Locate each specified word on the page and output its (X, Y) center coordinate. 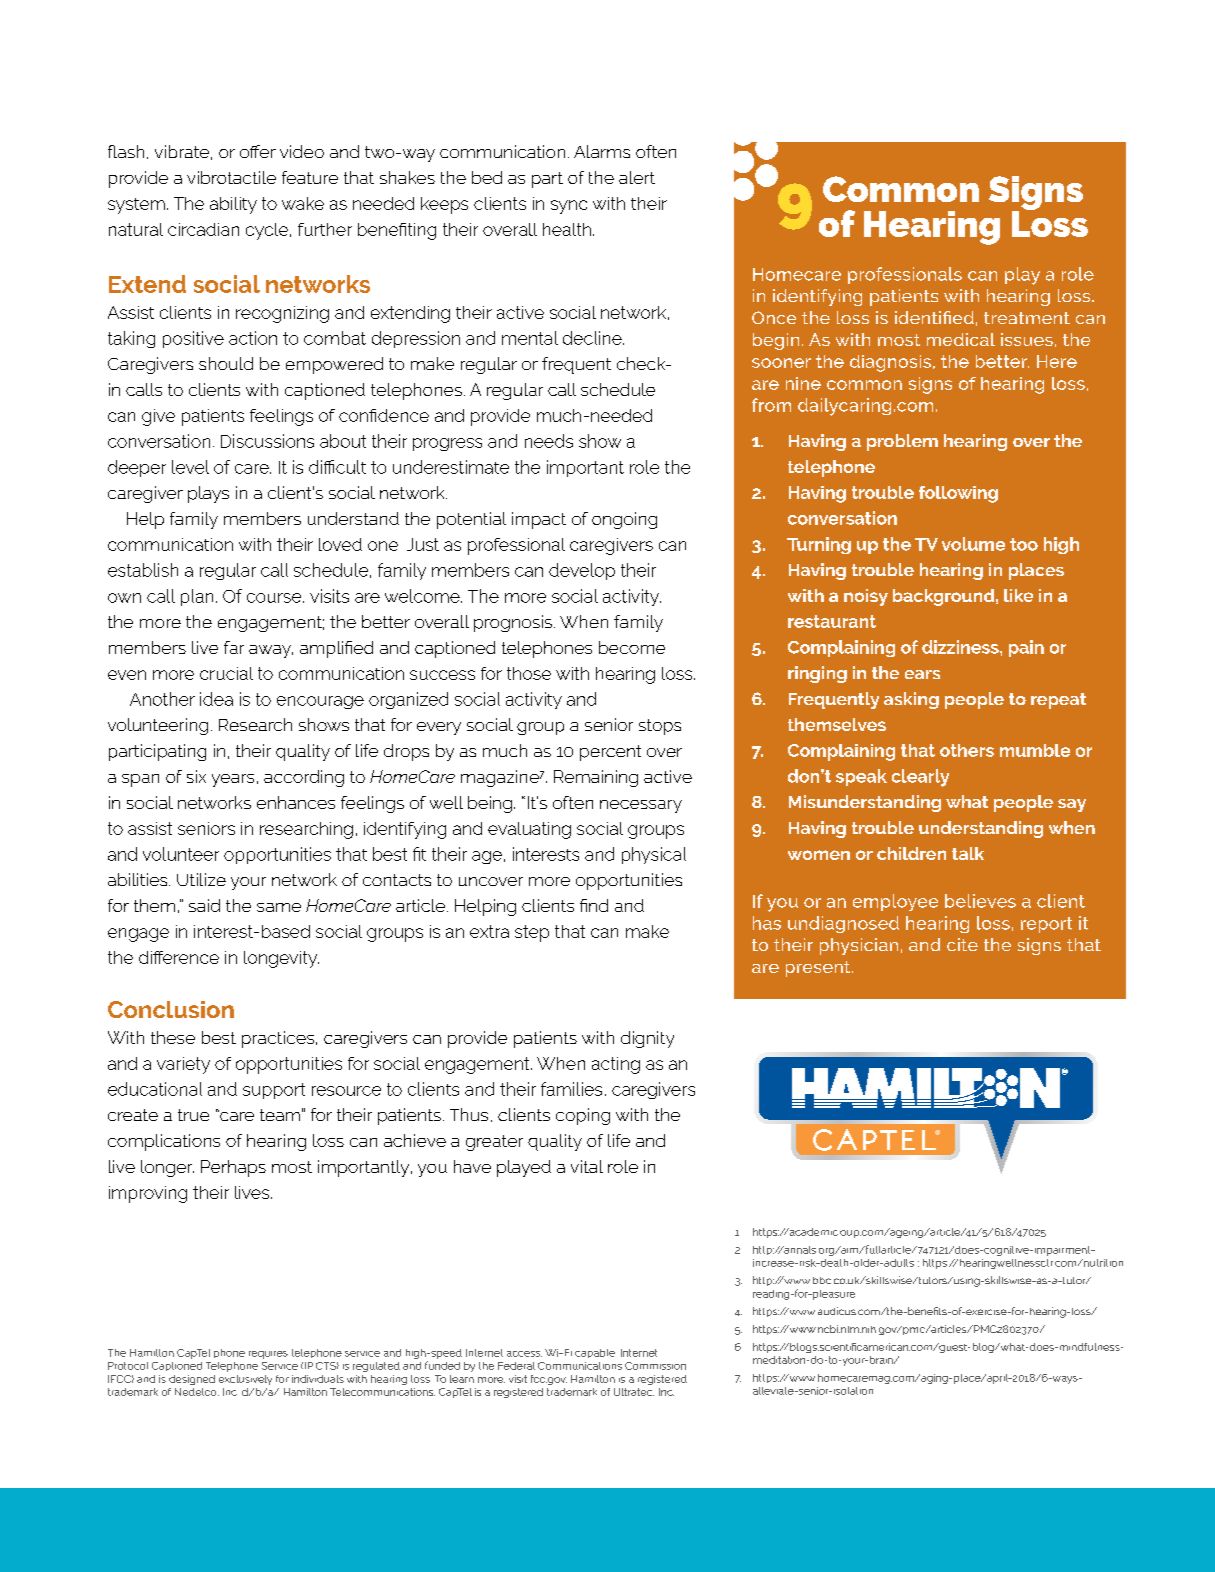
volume (973, 544)
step (532, 933)
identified (934, 317)
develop (582, 571)
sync (569, 207)
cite (962, 944)
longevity (281, 959)
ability (233, 205)
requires (268, 1355)
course (275, 598)
